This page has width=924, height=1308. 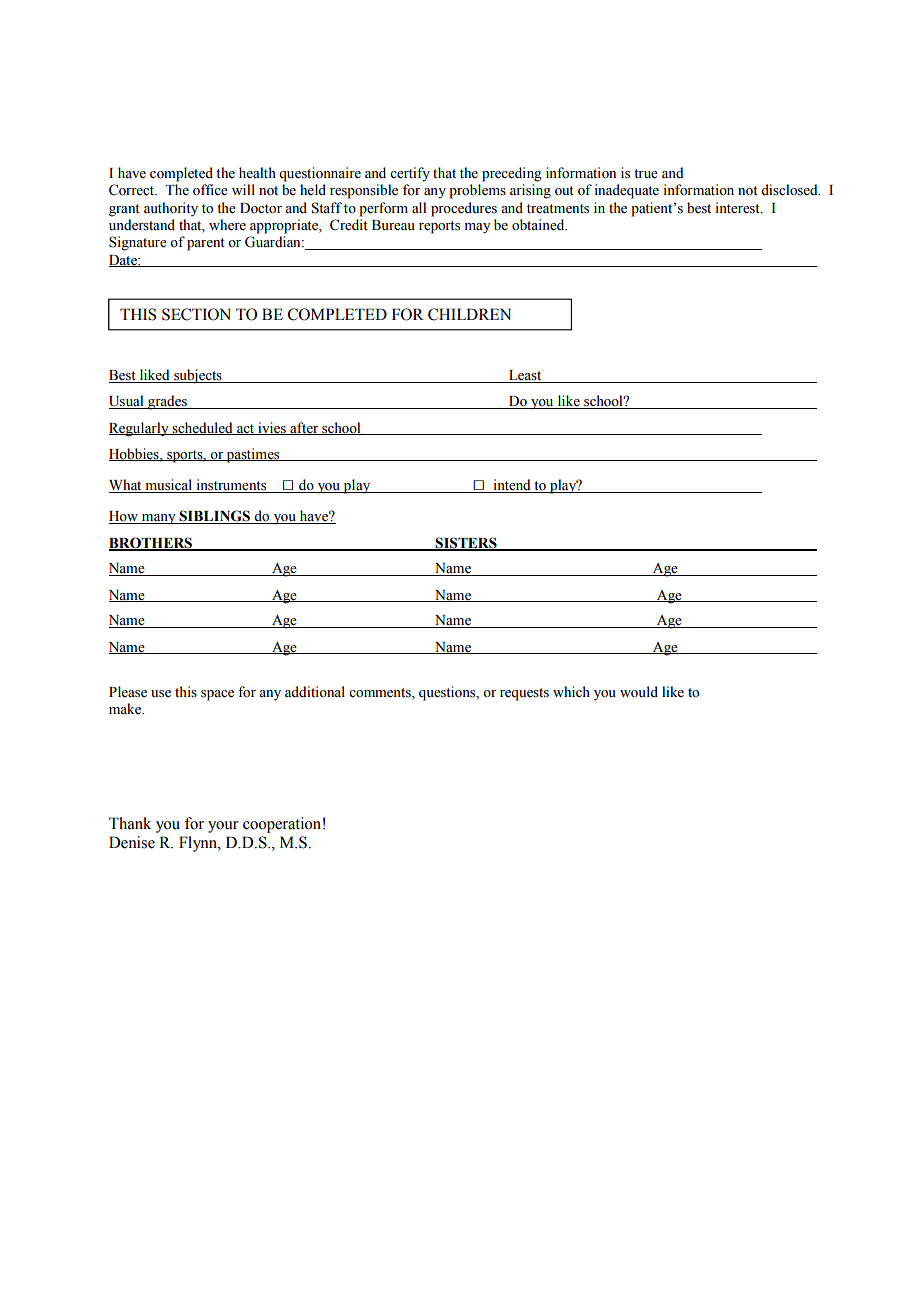 What do you see at coordinates (217, 695) in the page?
I see `space` at bounding box center [217, 695].
